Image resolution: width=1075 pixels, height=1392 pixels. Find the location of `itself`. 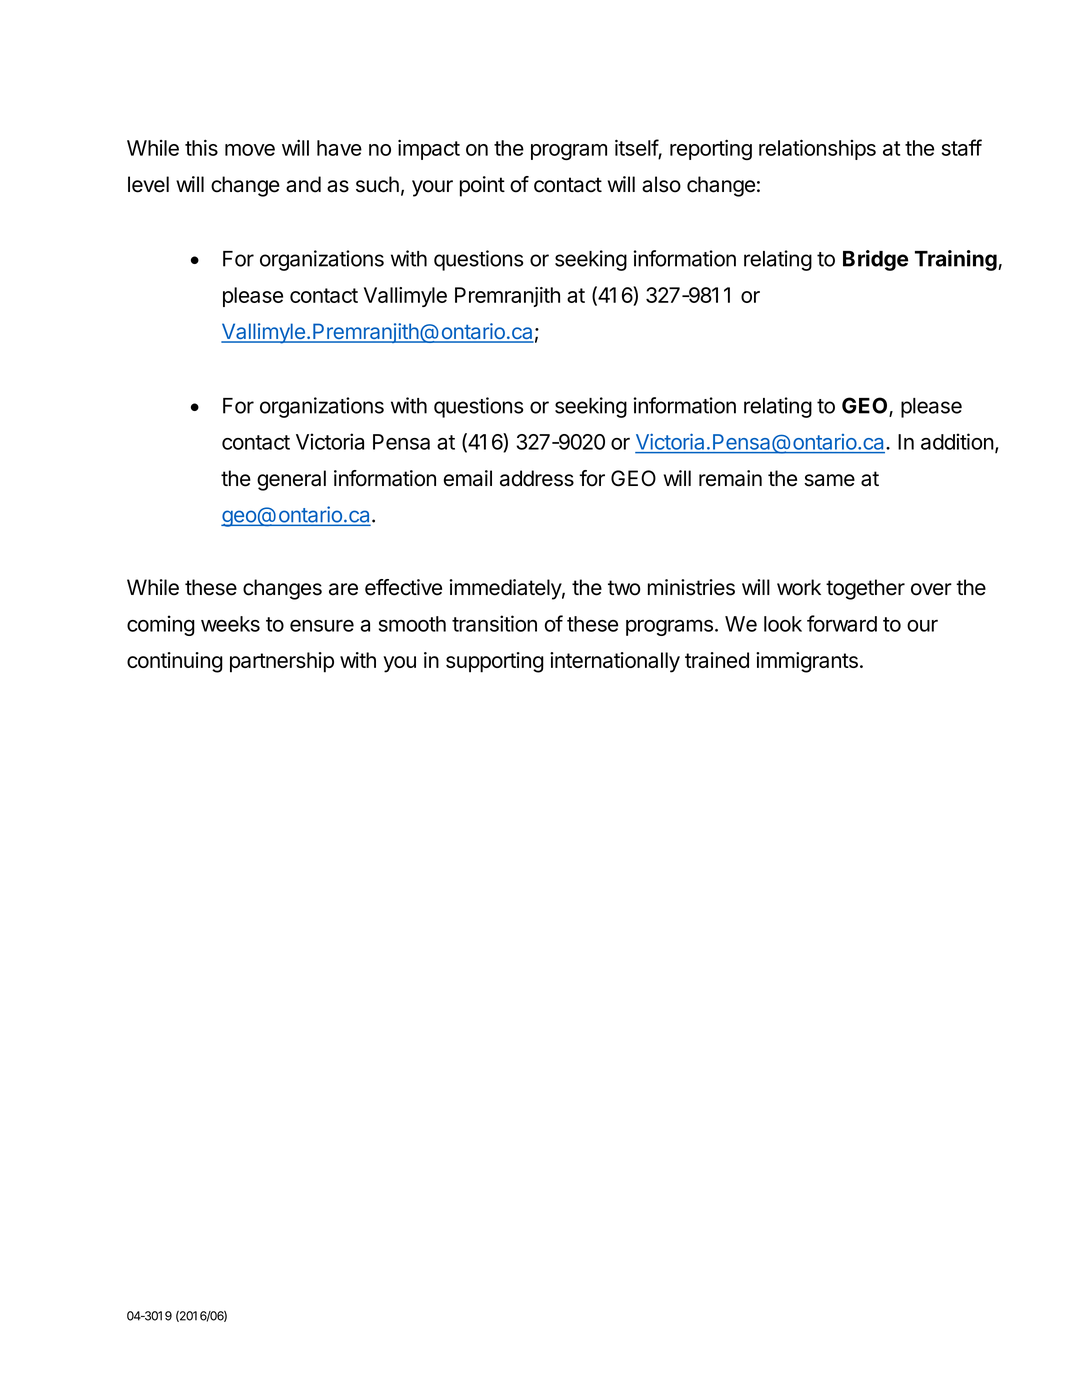

itself is located at coordinates (637, 147).
